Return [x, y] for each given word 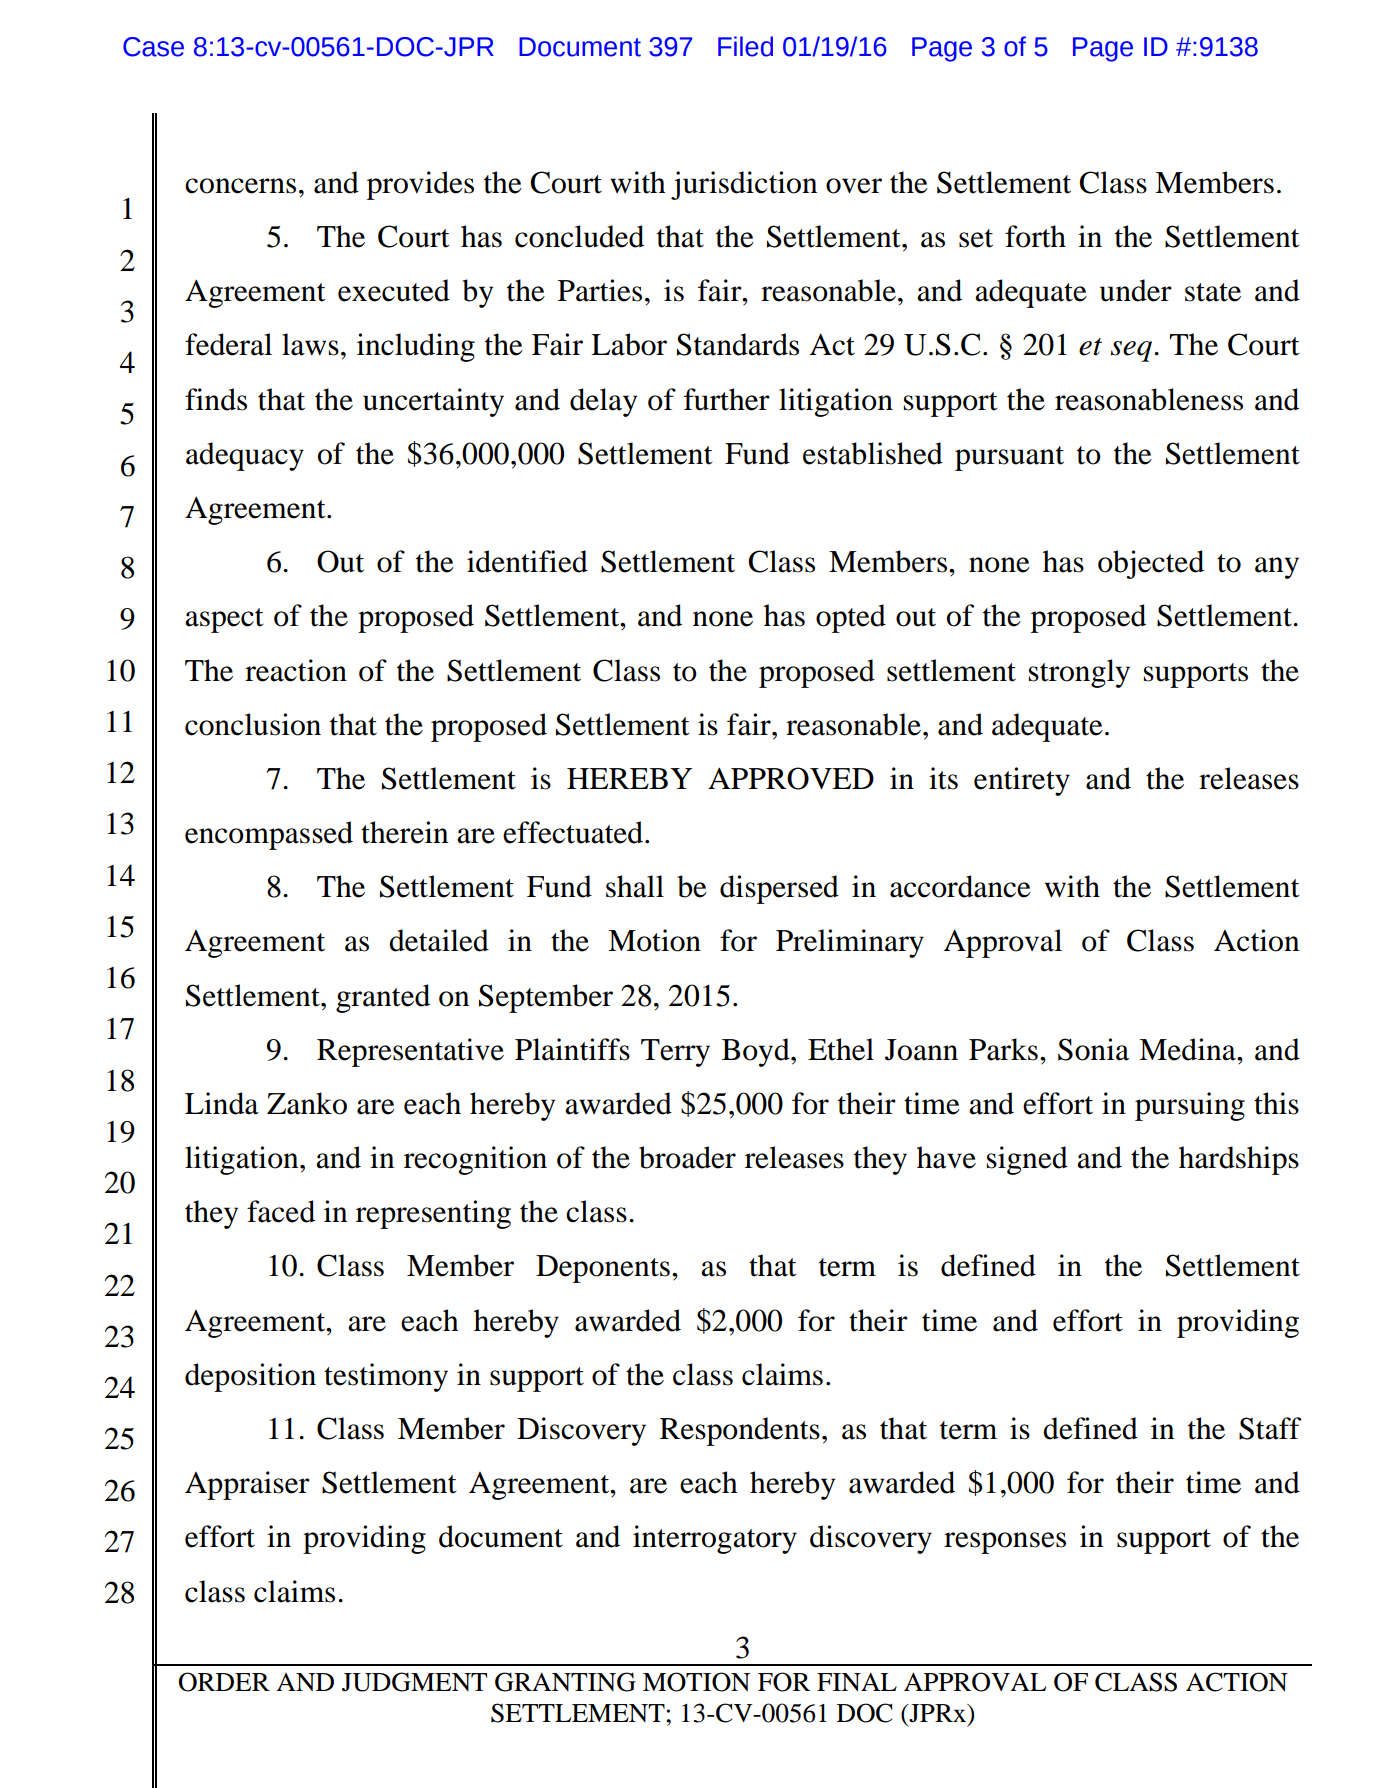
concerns [240, 186]
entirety [1022, 781]
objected [1151, 564]
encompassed [269, 835]
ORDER [224, 1682]
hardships [1239, 1160]
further [727, 399]
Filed [745, 46]
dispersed [779, 889]
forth [1035, 236]
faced [281, 1211]
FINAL [857, 1682]
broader [687, 1157]
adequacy [245, 456]
